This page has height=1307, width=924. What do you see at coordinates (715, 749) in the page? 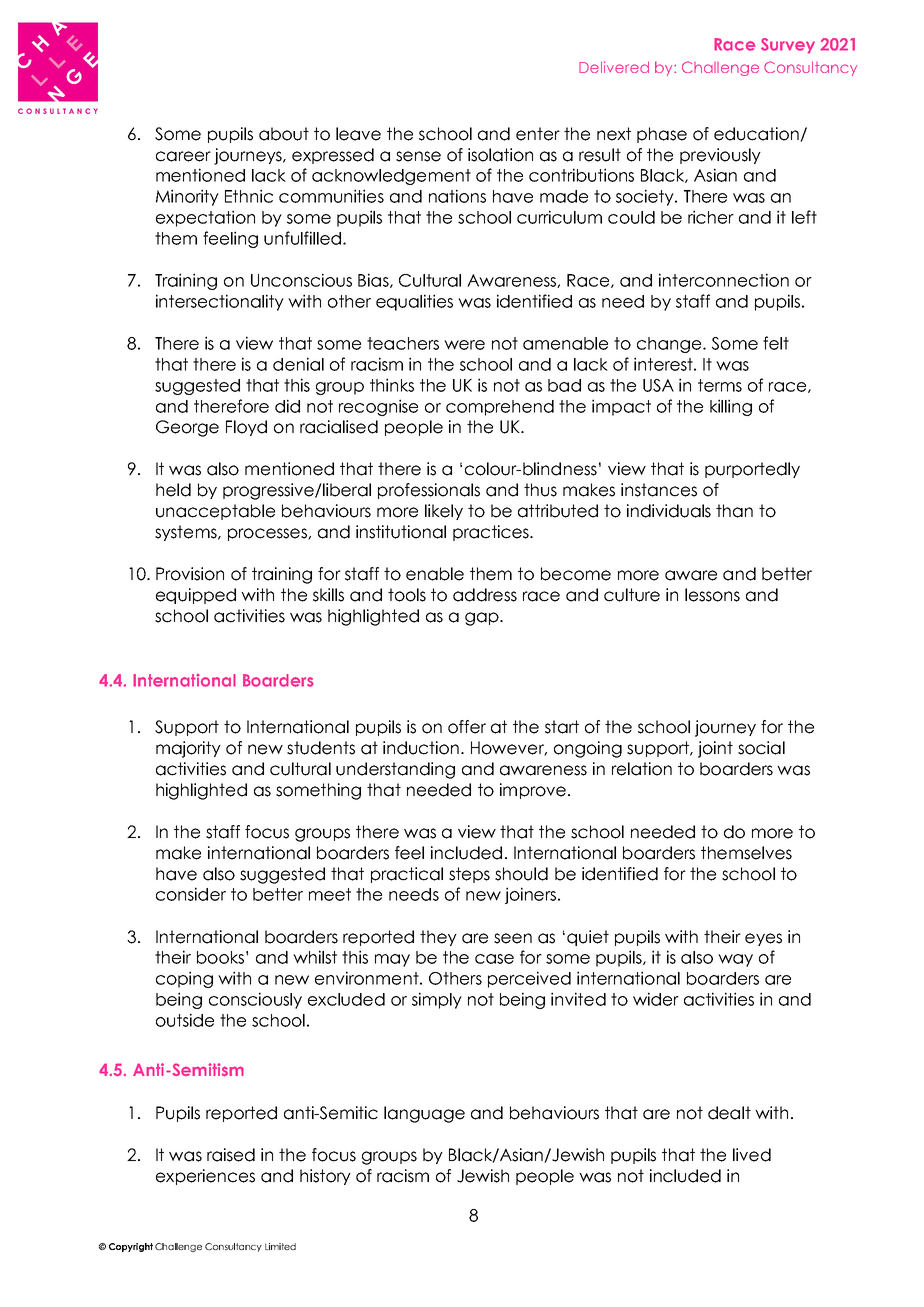
I see `joint` at bounding box center [715, 749].
